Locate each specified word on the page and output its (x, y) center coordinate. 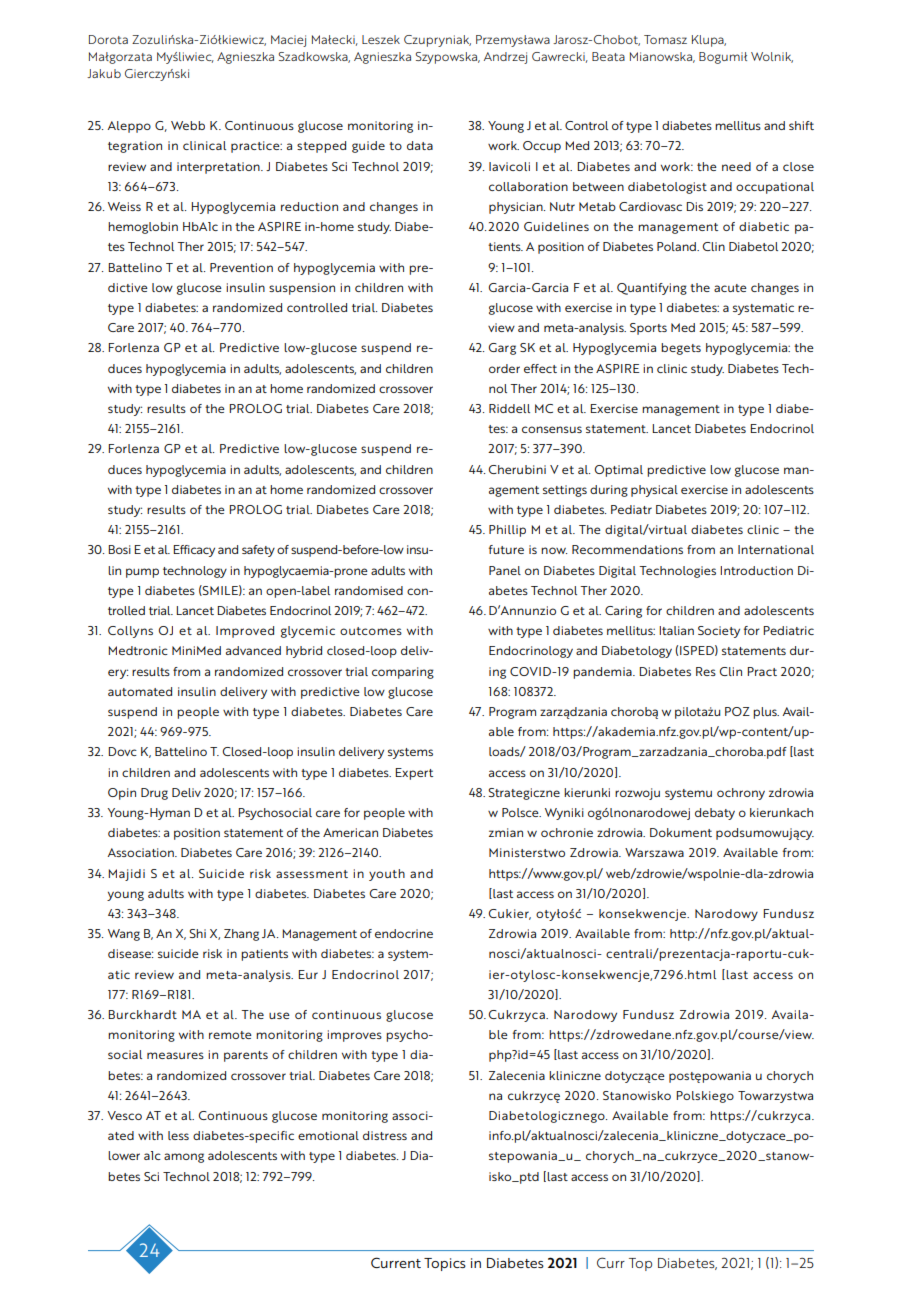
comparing (403, 673)
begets (681, 349)
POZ (737, 711)
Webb (188, 125)
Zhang (241, 935)
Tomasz (665, 39)
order (504, 368)
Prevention (241, 267)
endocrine (404, 933)
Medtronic (138, 650)
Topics (445, 1264)
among (184, 1158)
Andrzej (505, 58)
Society (719, 632)
